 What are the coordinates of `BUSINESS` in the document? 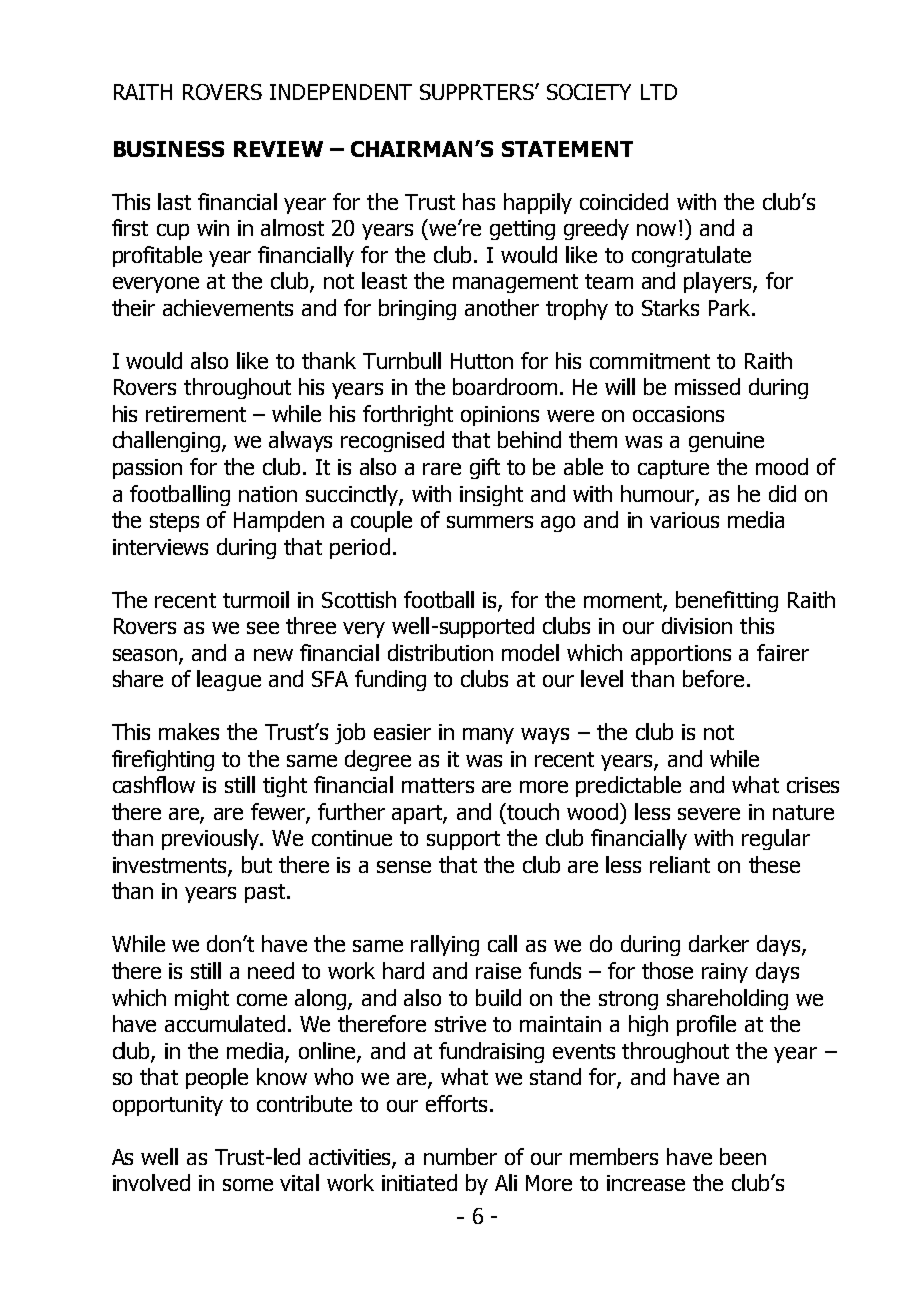 It's located at (169, 149).
